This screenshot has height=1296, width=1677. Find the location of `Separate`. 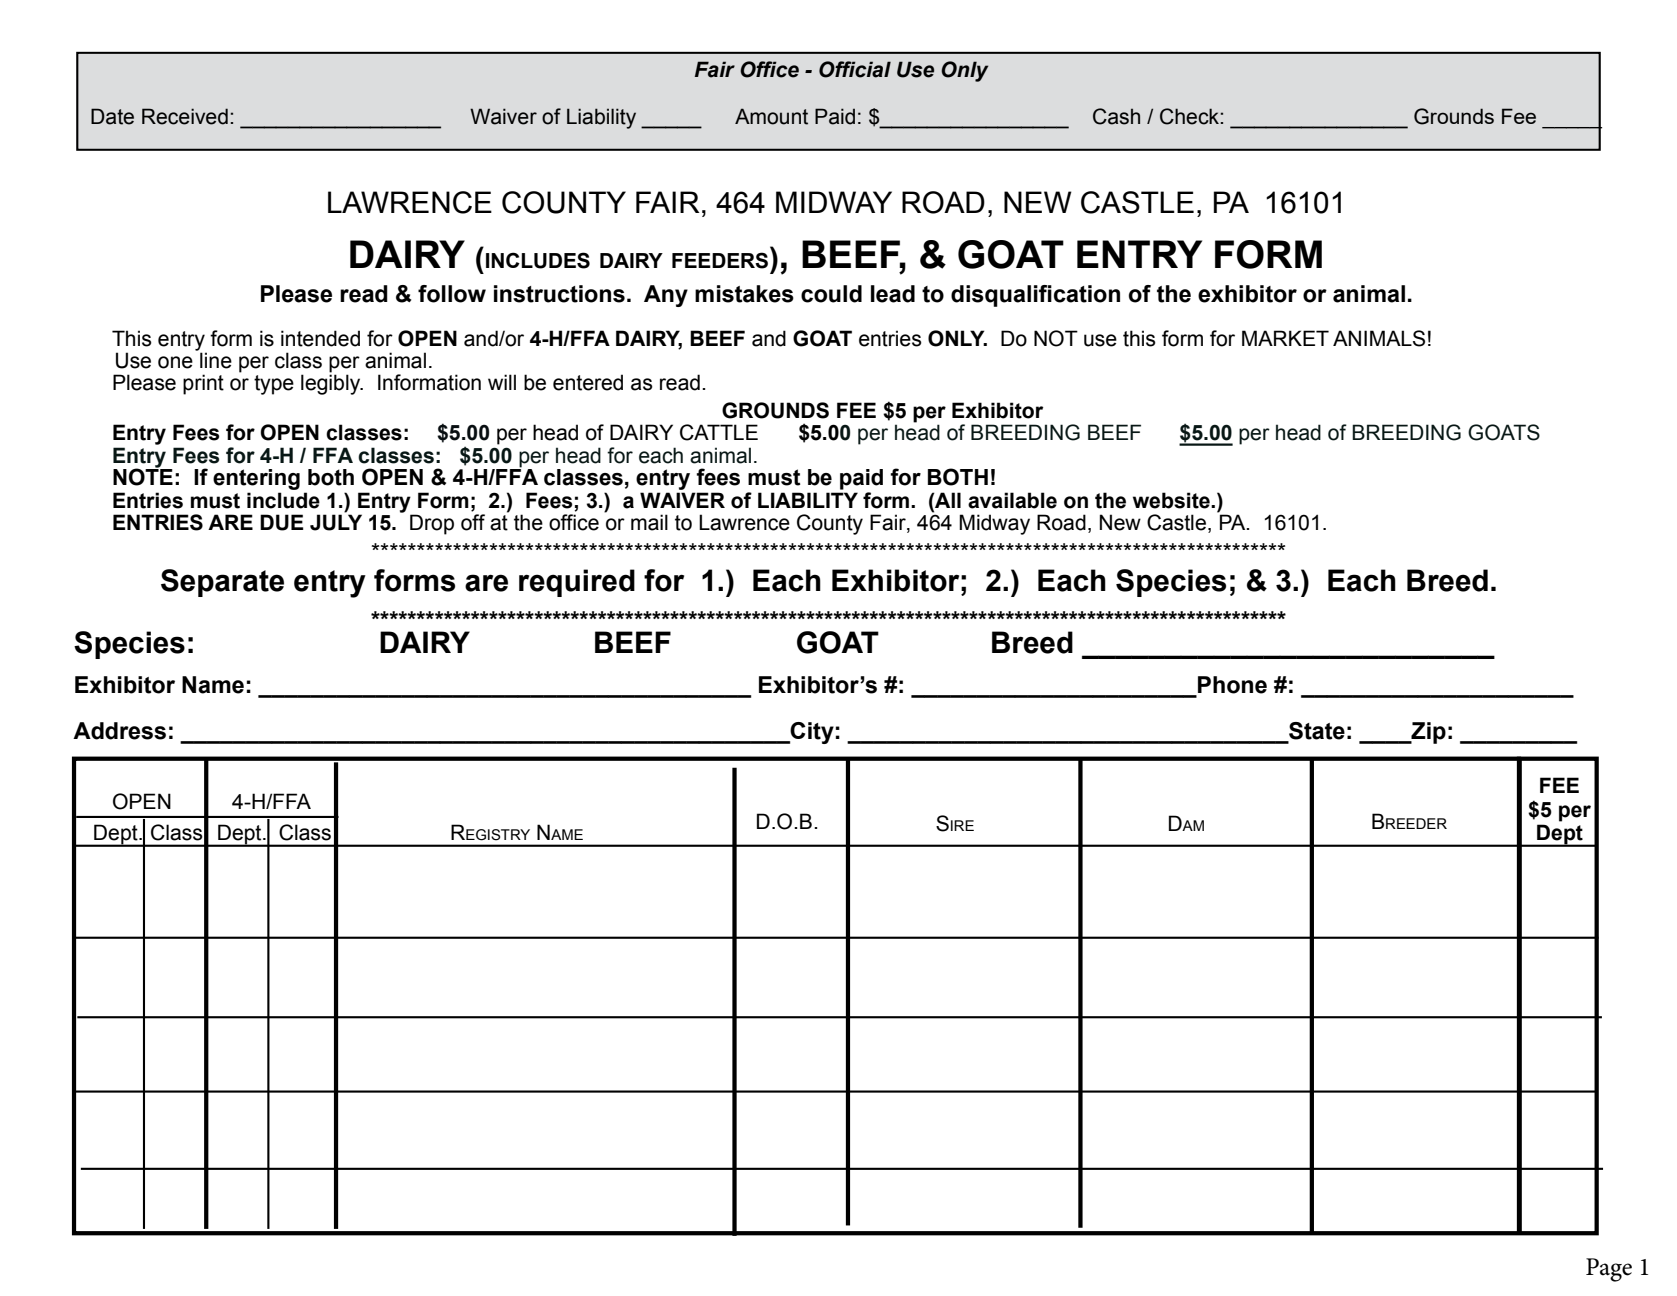

Separate is located at coordinates (222, 583).
